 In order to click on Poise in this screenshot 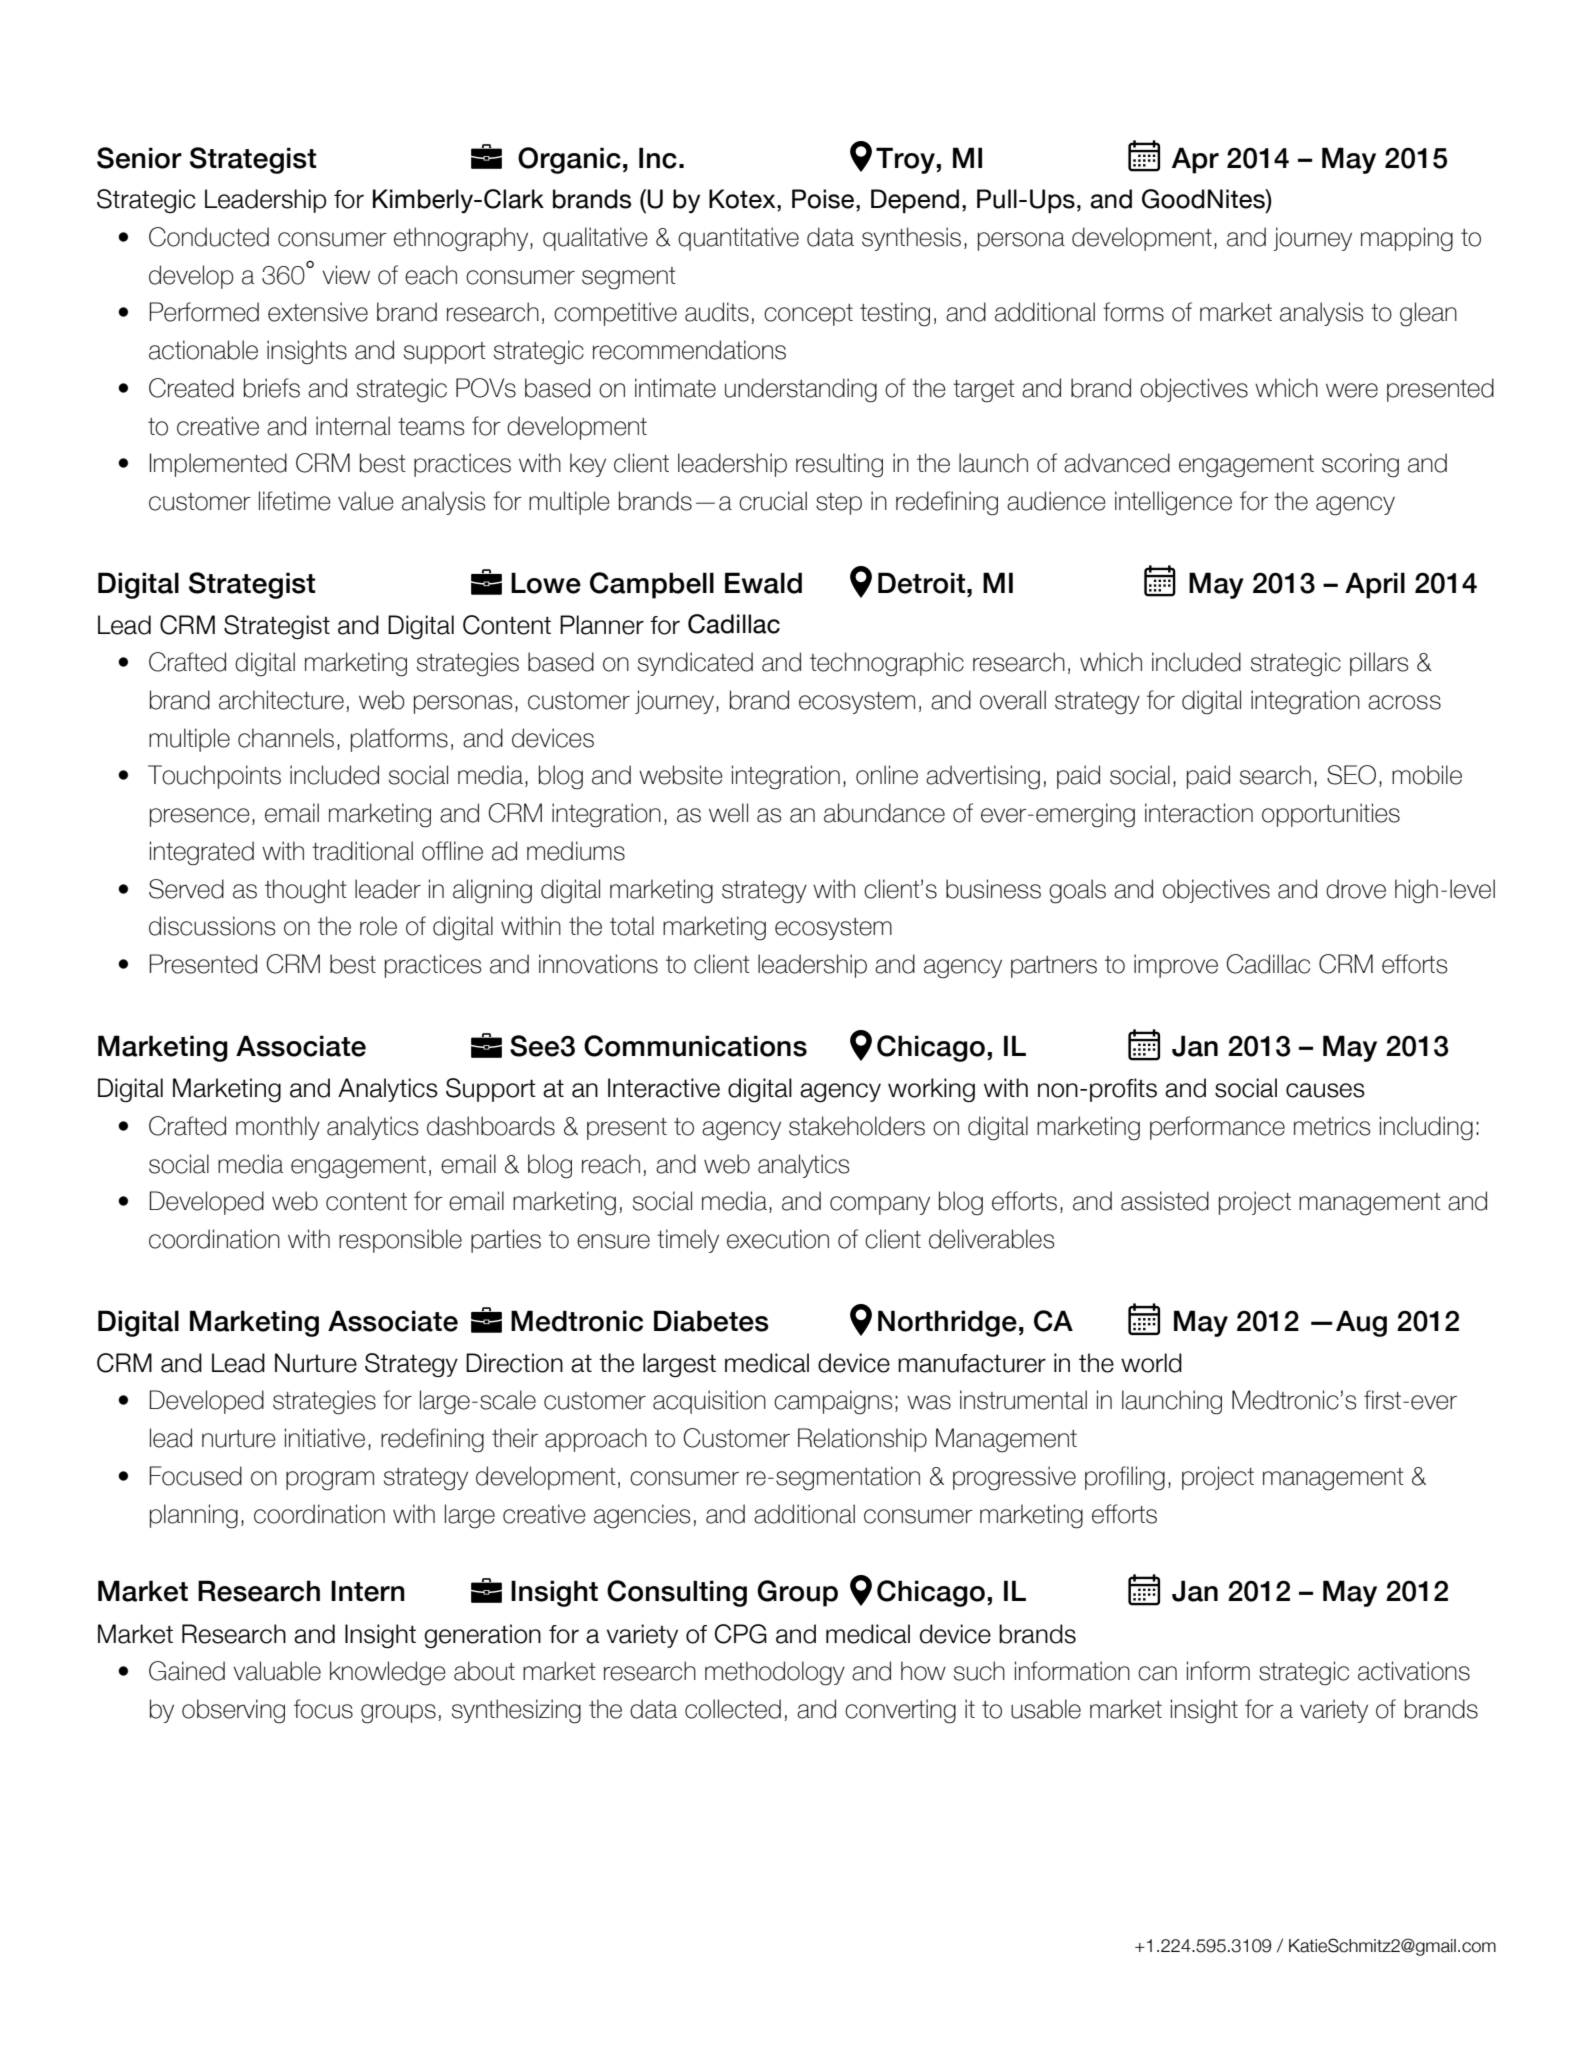, I will do `click(824, 199)`.
